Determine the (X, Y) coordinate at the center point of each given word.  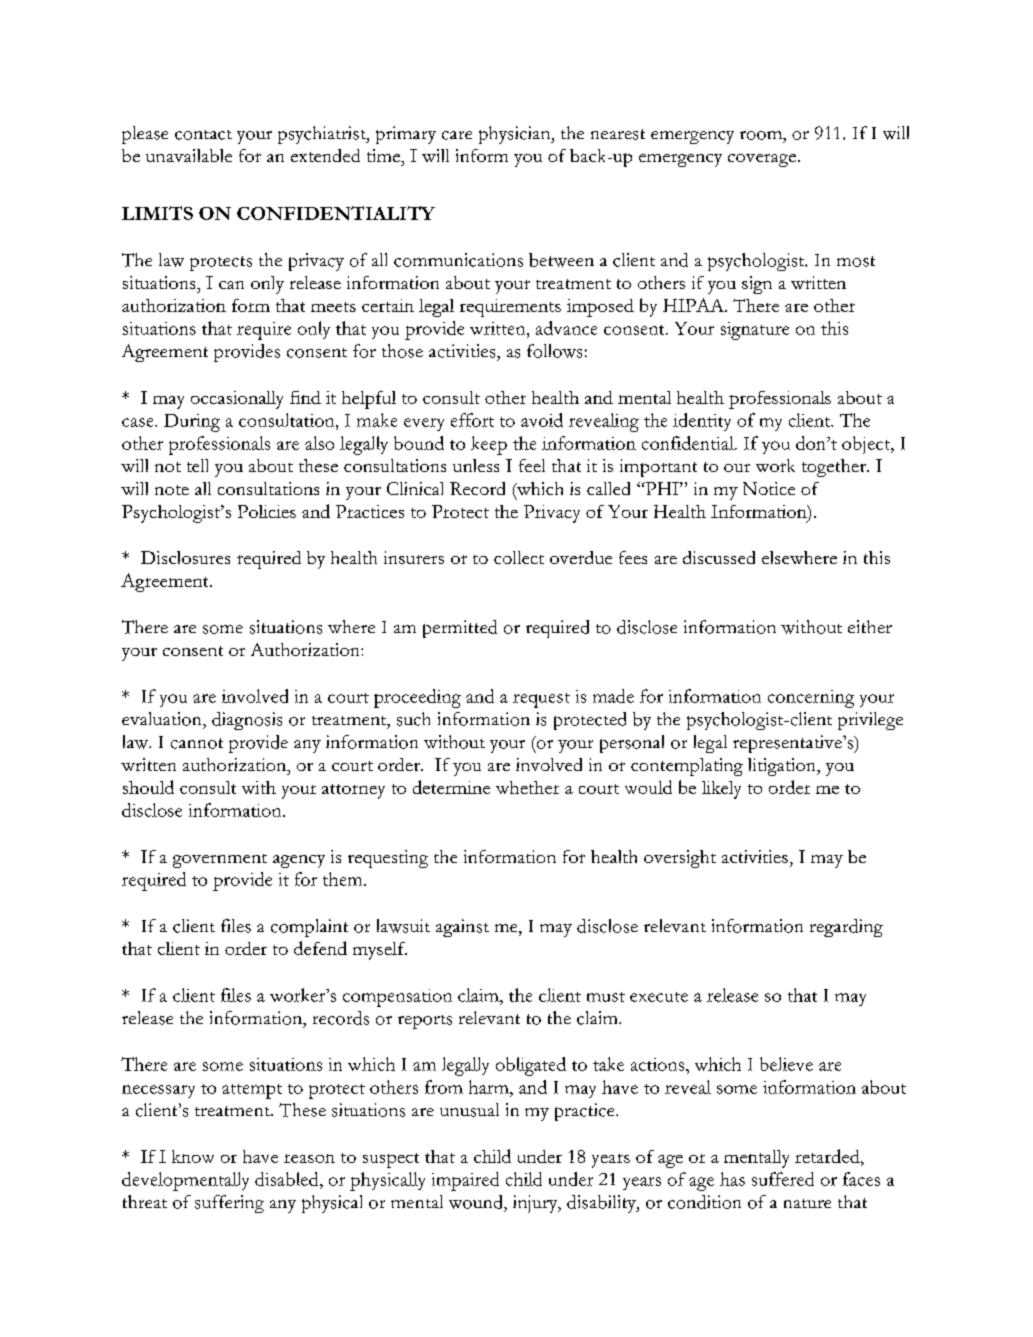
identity (702, 422)
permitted (460, 629)
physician (516, 135)
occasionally (237, 400)
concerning (811, 699)
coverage (762, 160)
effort (472, 420)
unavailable (189, 155)
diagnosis (247, 721)
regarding (846, 928)
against (462, 928)
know (193, 1156)
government (220, 861)
